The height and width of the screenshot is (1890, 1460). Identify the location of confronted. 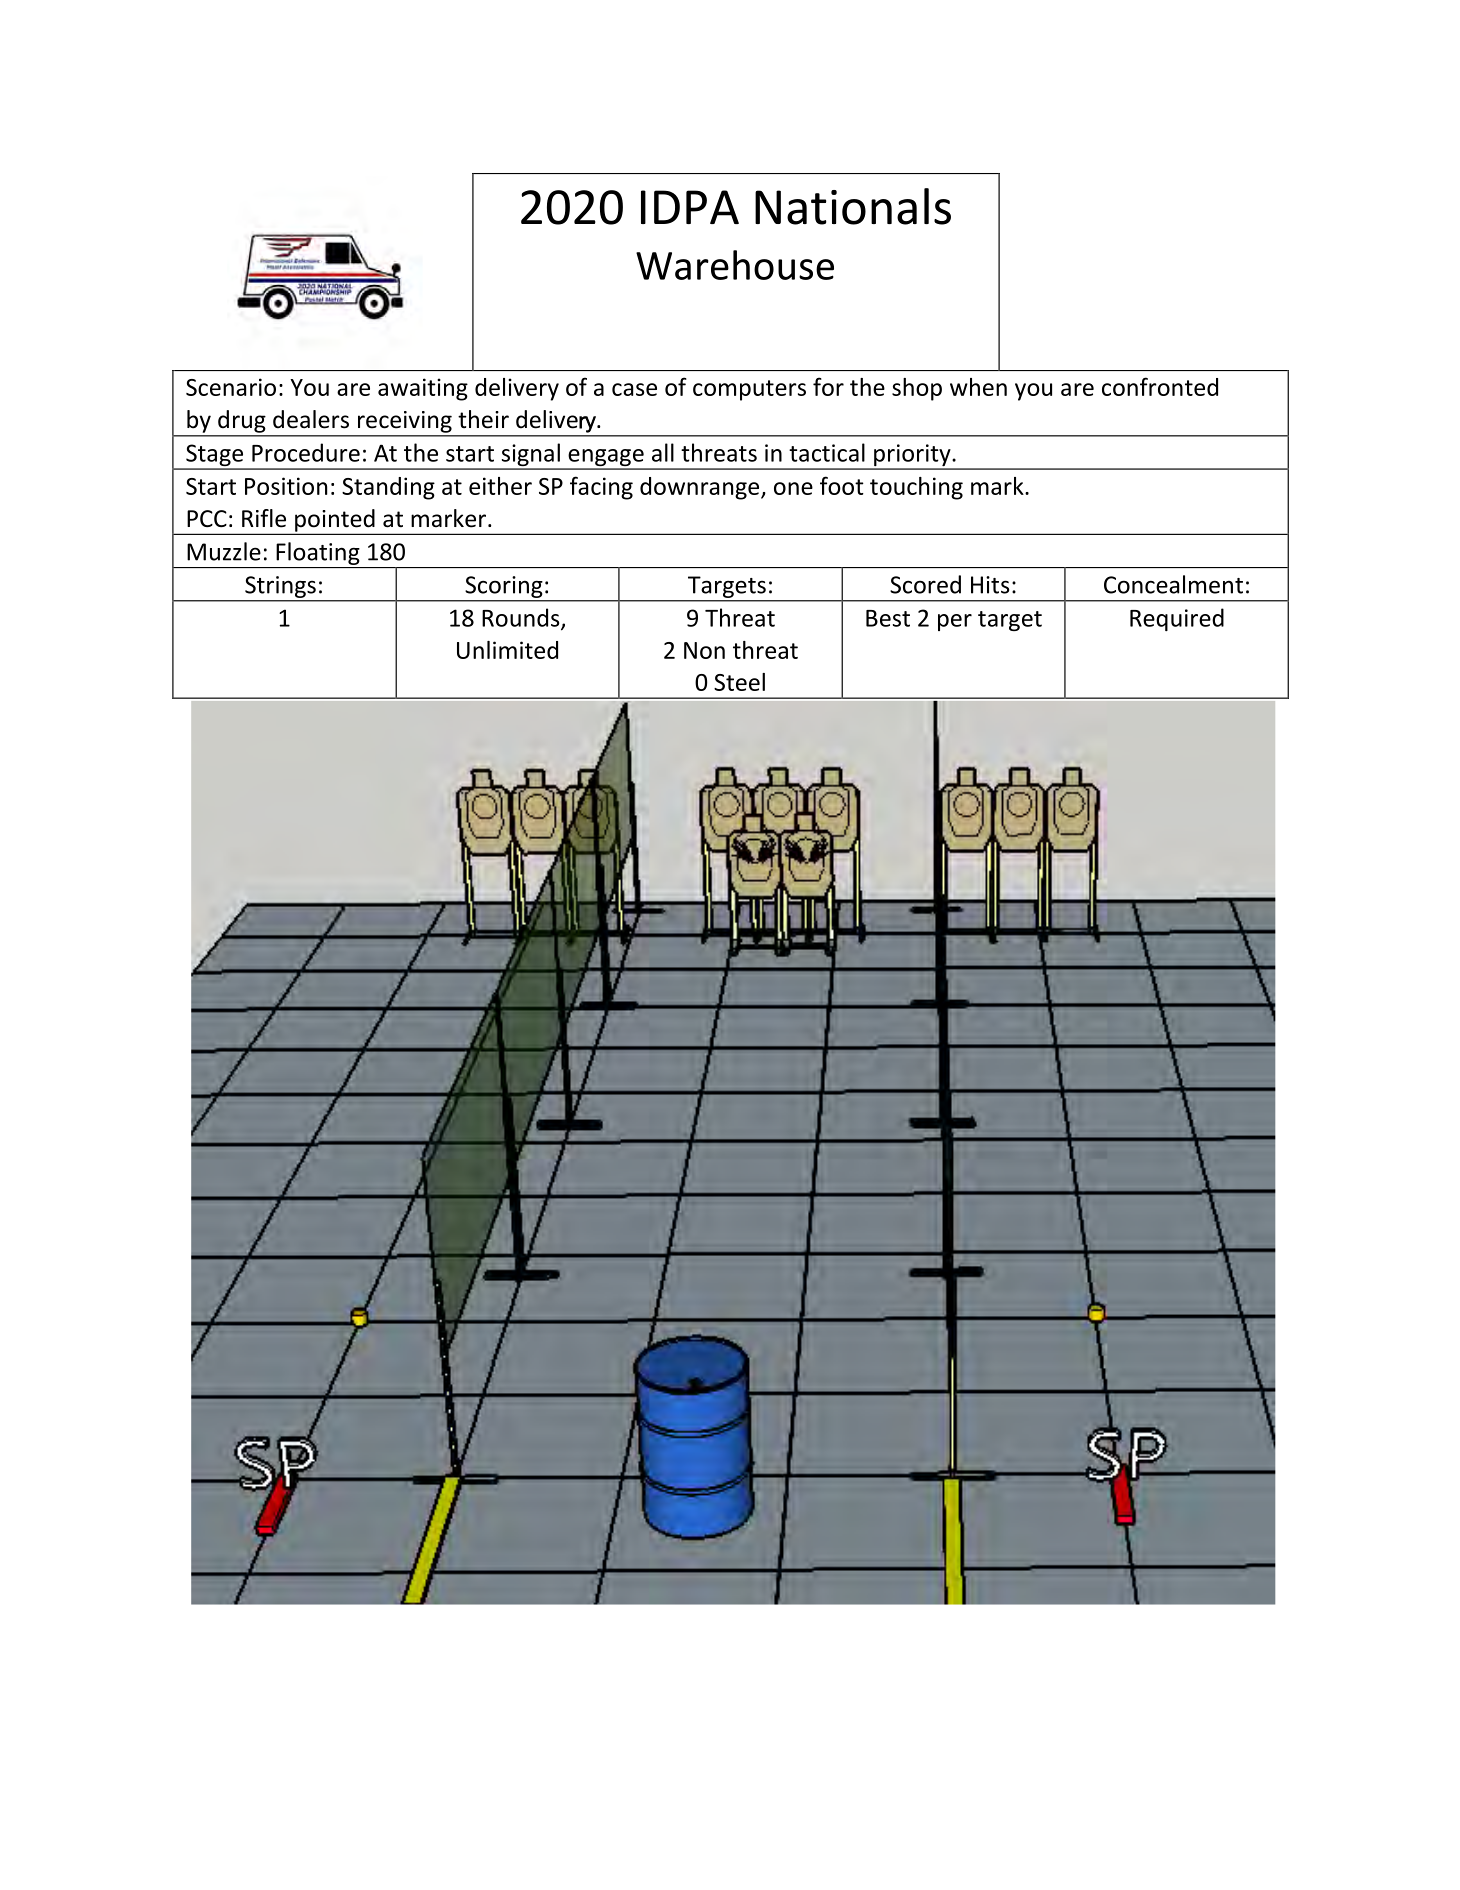
(1160, 386).
